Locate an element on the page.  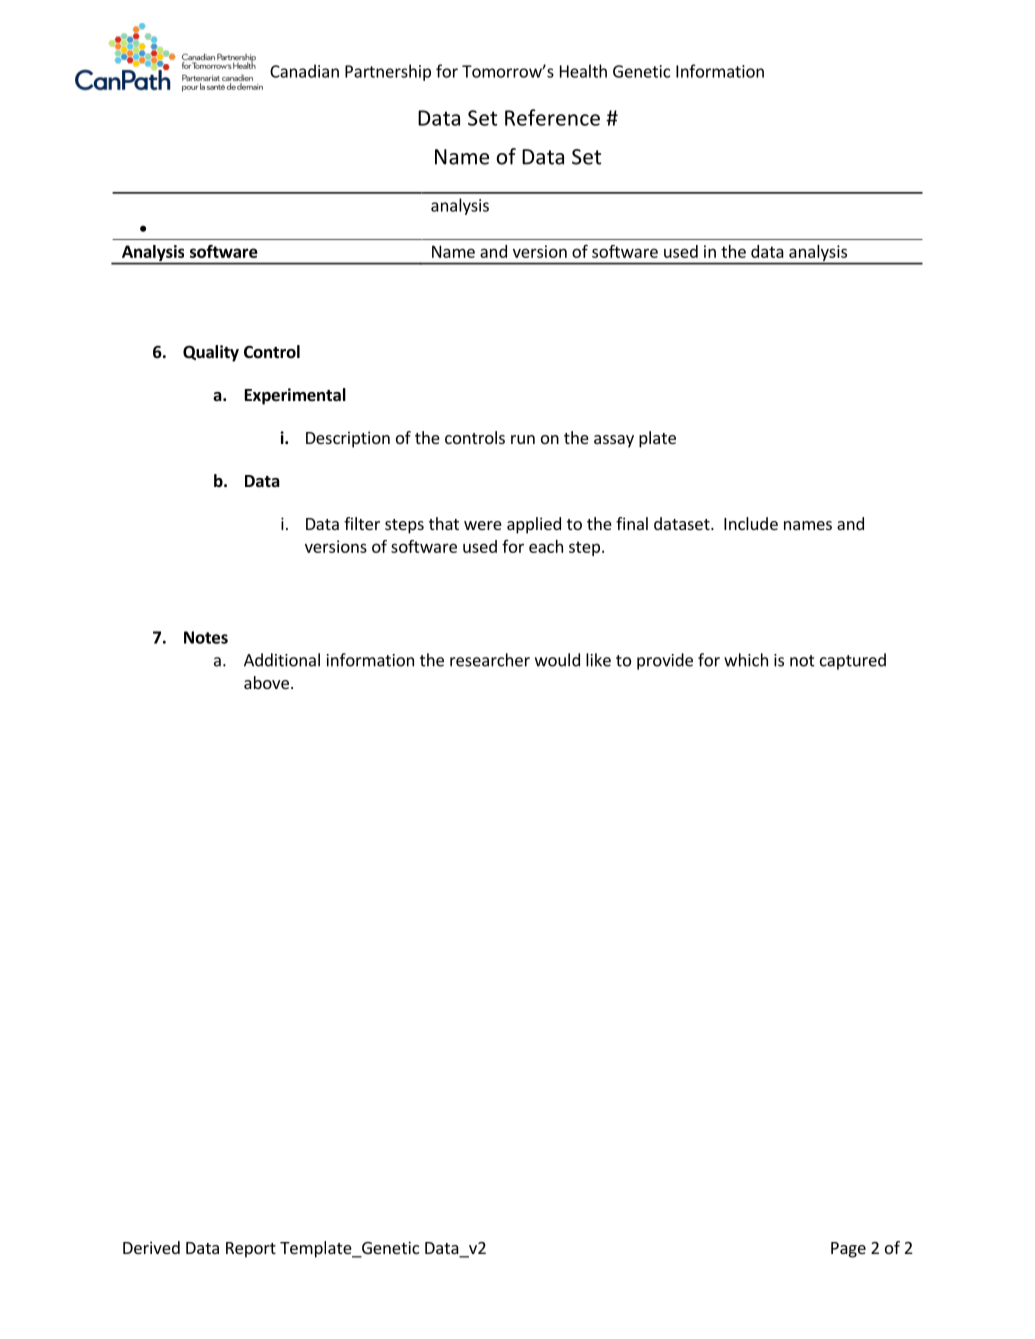
researcher is located at coordinates (490, 660).
